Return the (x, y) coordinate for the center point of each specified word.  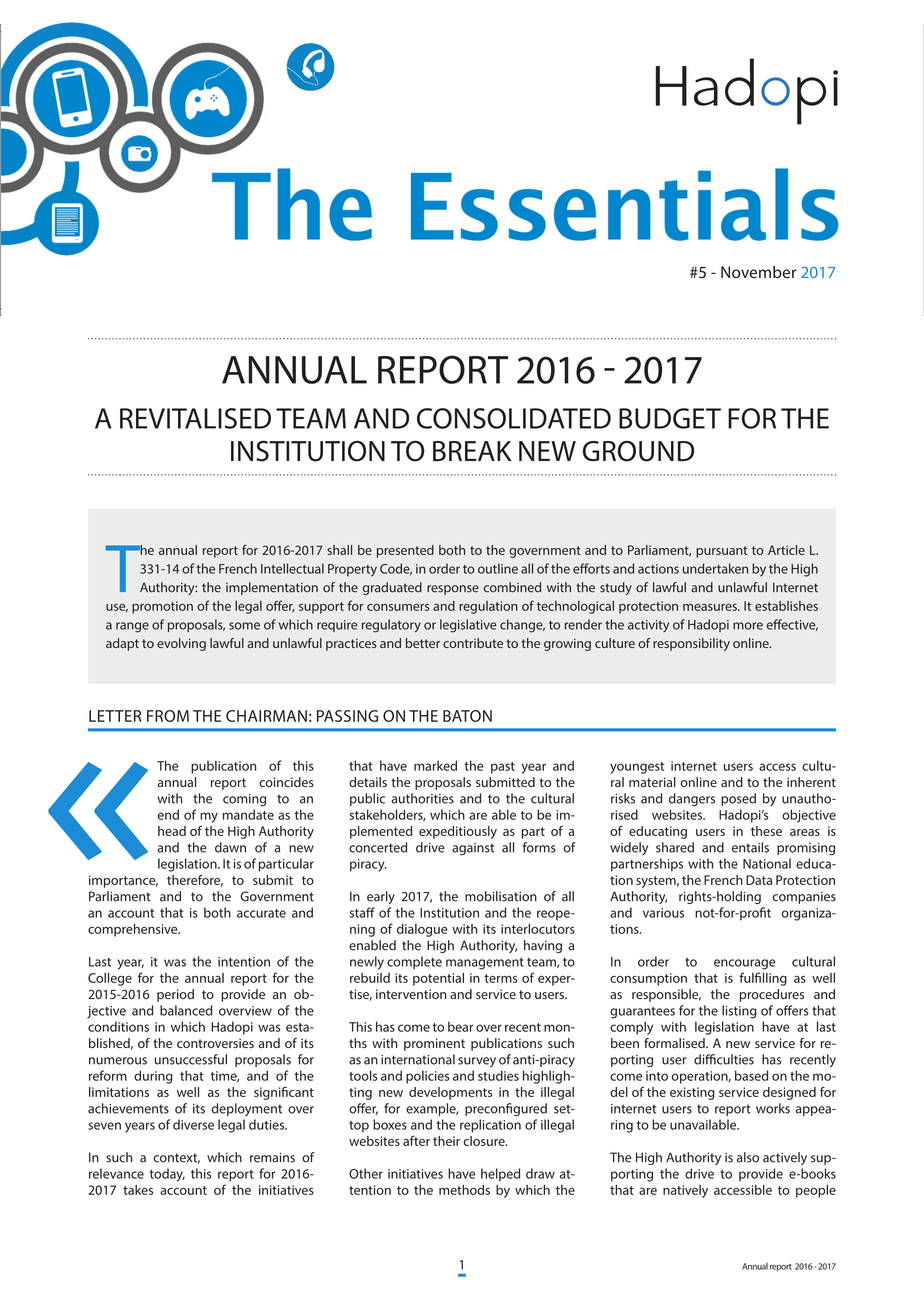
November (759, 272)
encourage (745, 964)
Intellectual (292, 568)
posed (738, 799)
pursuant (722, 552)
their (446, 1141)
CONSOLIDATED (514, 418)
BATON (467, 716)
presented (405, 551)
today (167, 1175)
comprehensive (134, 930)
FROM (168, 716)
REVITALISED (195, 418)
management (485, 964)
